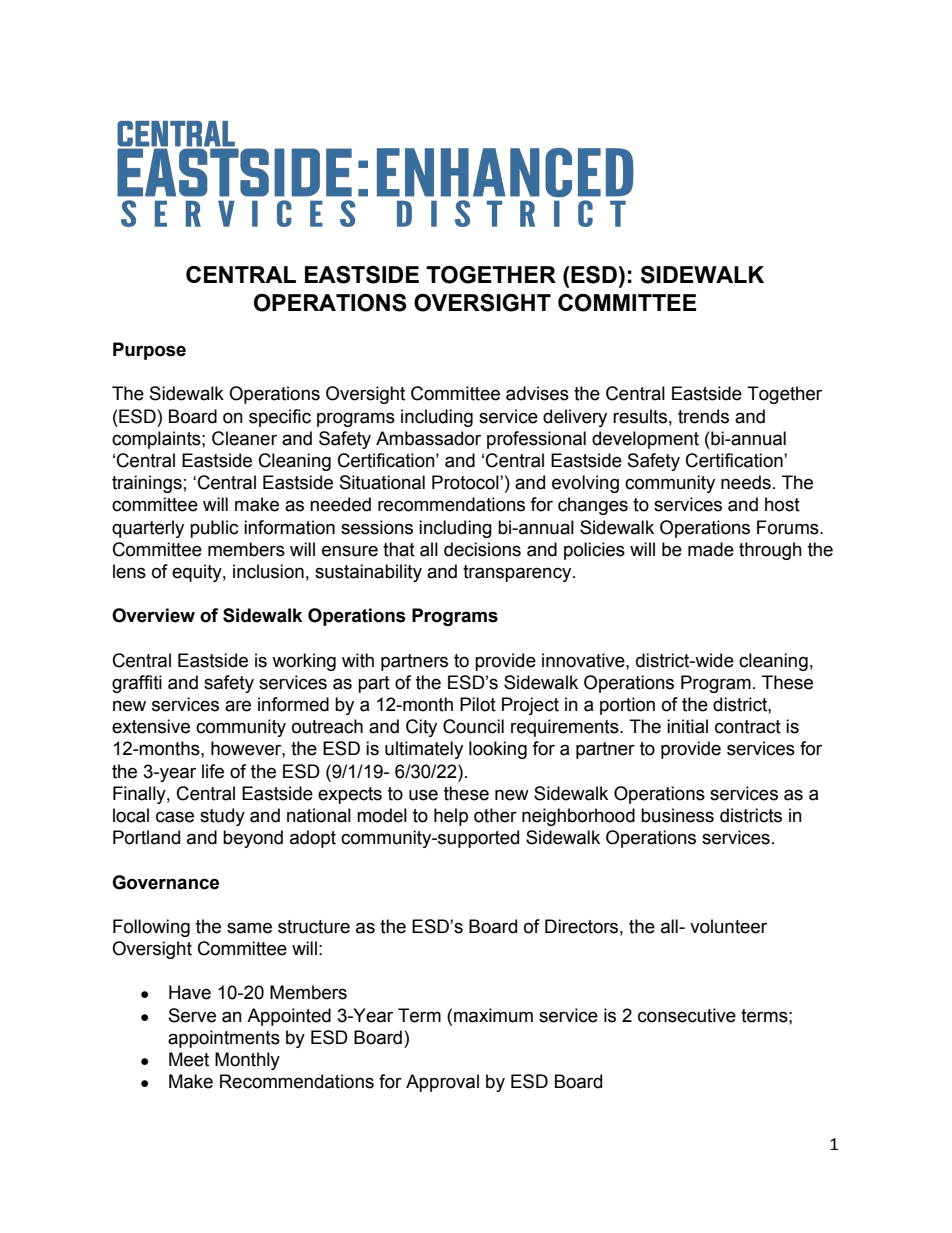 This screenshot has height=1233, width=952. What do you see at coordinates (703, 416) in the screenshot?
I see `trends` at bounding box center [703, 416].
